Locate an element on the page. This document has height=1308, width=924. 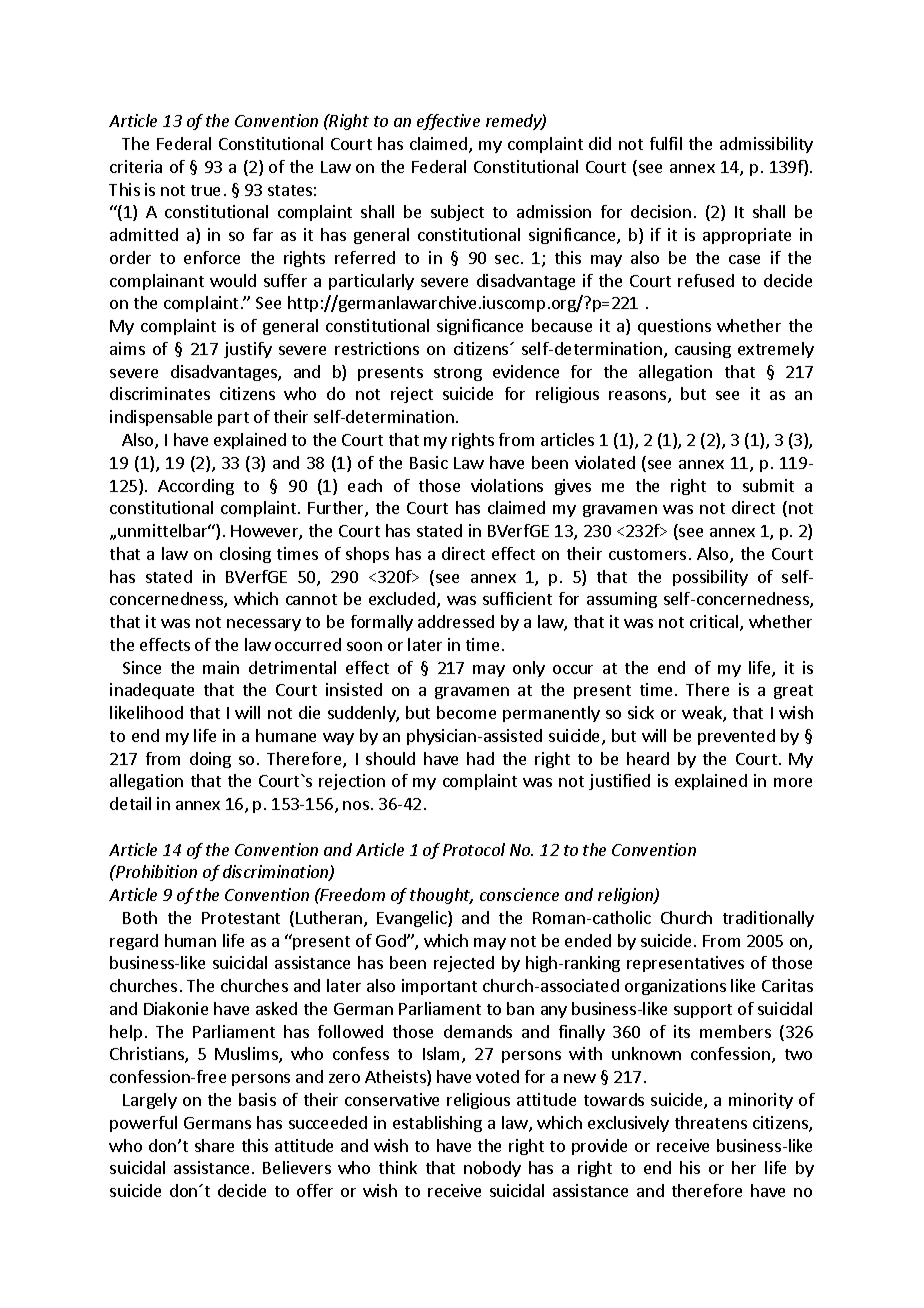
Protestant is located at coordinates (241, 918).
